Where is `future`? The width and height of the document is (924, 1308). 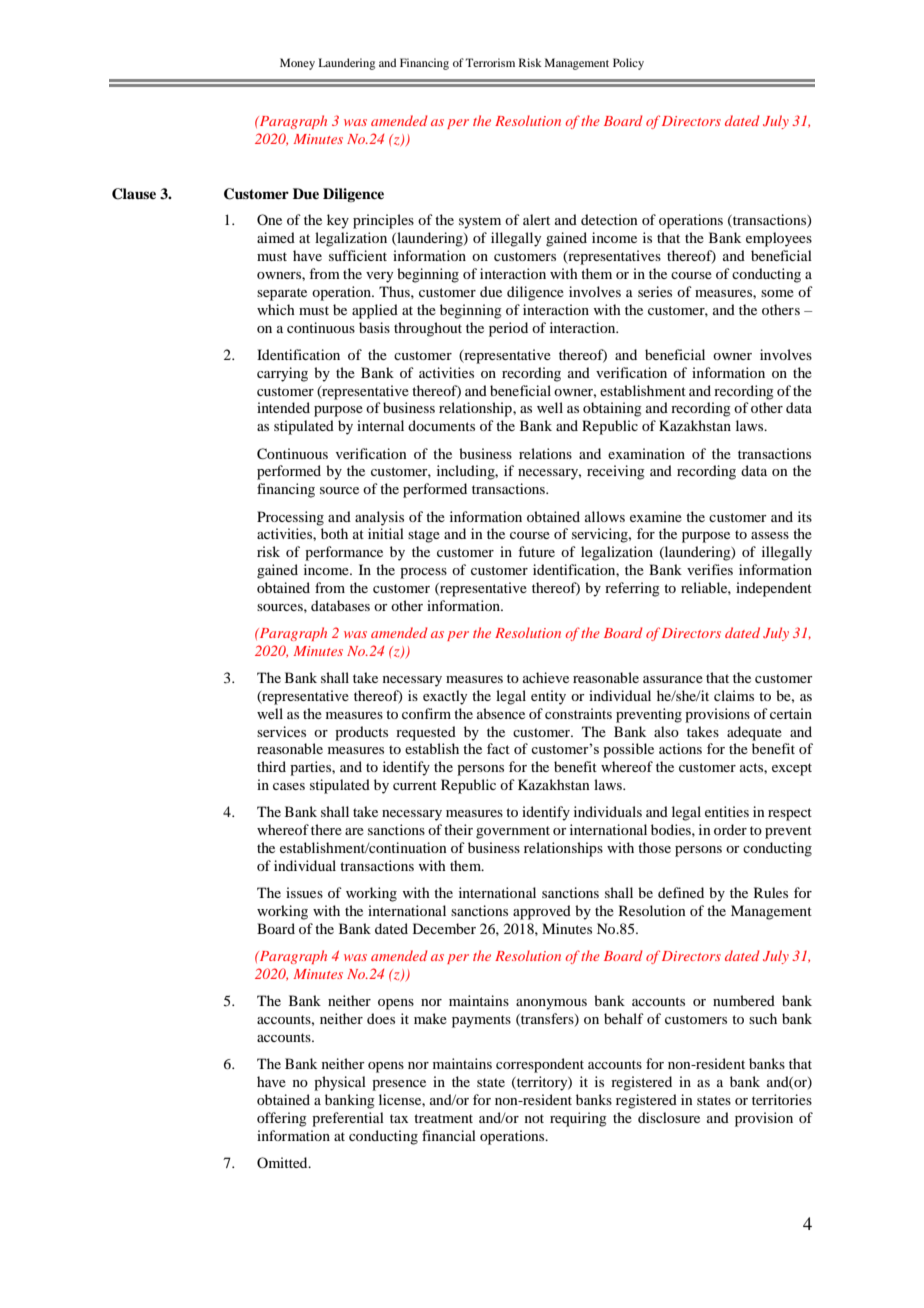
future is located at coordinates (536, 551).
